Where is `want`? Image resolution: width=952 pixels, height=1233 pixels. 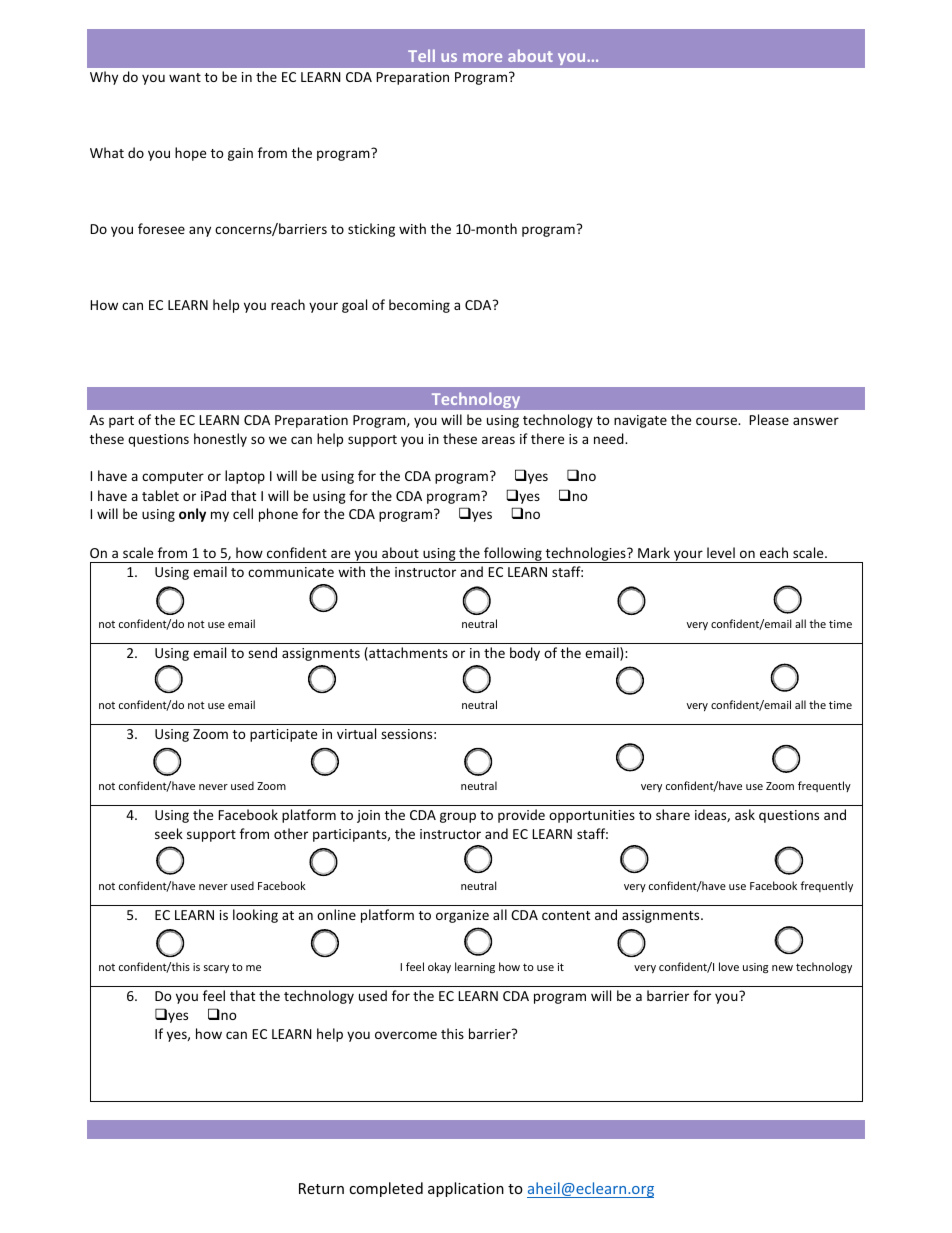 want is located at coordinates (185, 77).
